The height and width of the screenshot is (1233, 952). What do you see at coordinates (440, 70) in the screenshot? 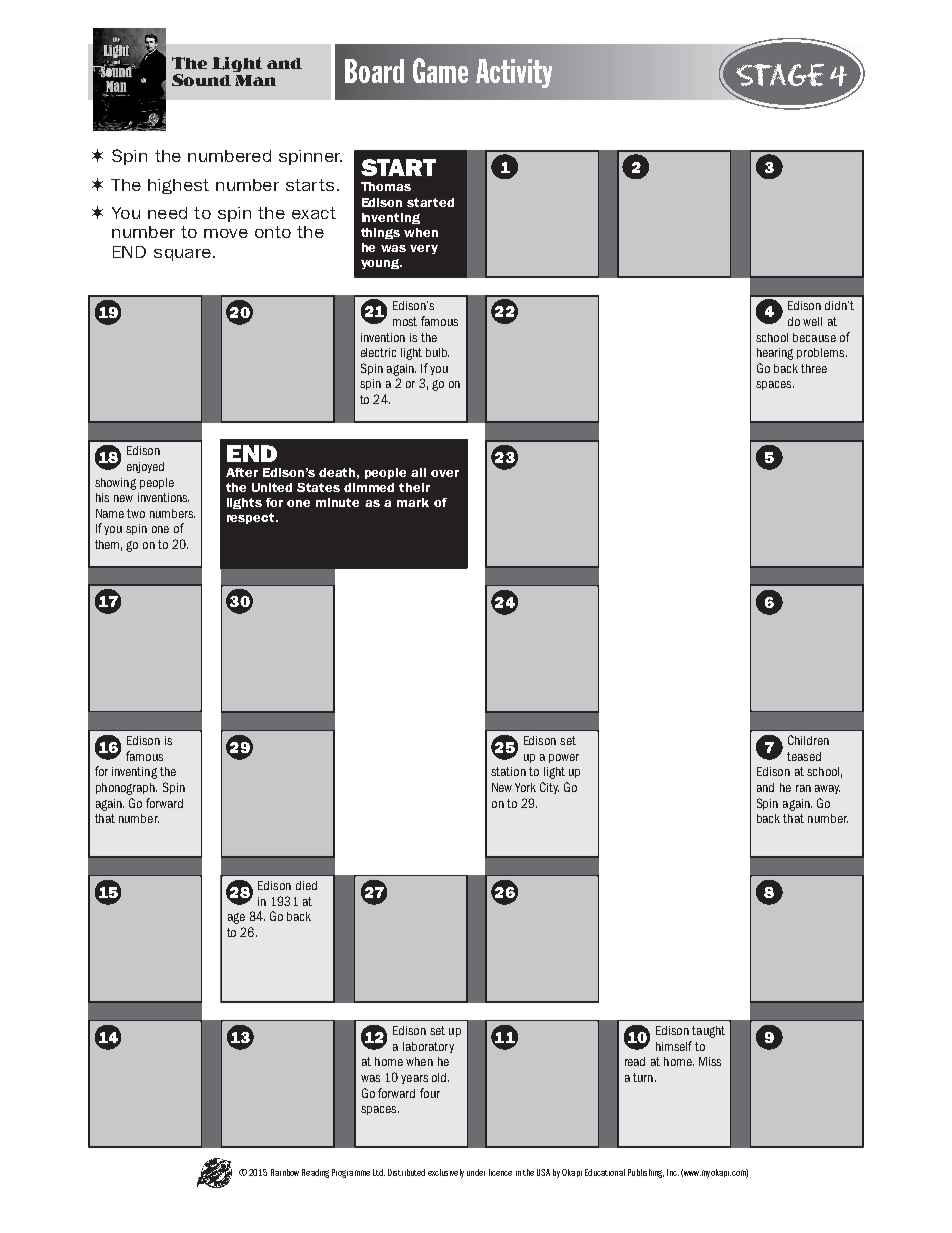
I see `Game` at bounding box center [440, 70].
